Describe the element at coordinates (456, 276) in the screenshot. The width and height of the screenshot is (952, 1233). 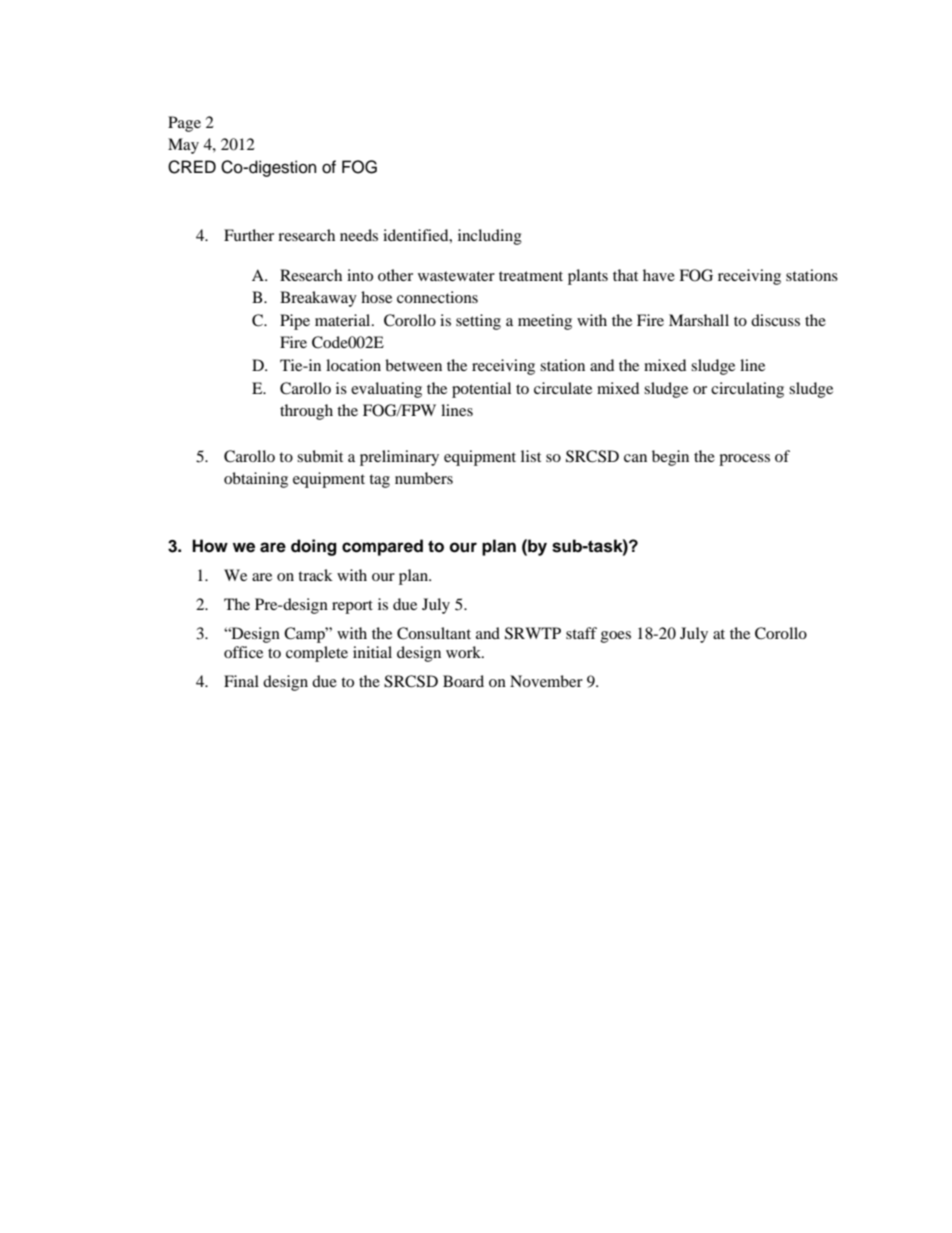
I see `wastewater` at that location.
